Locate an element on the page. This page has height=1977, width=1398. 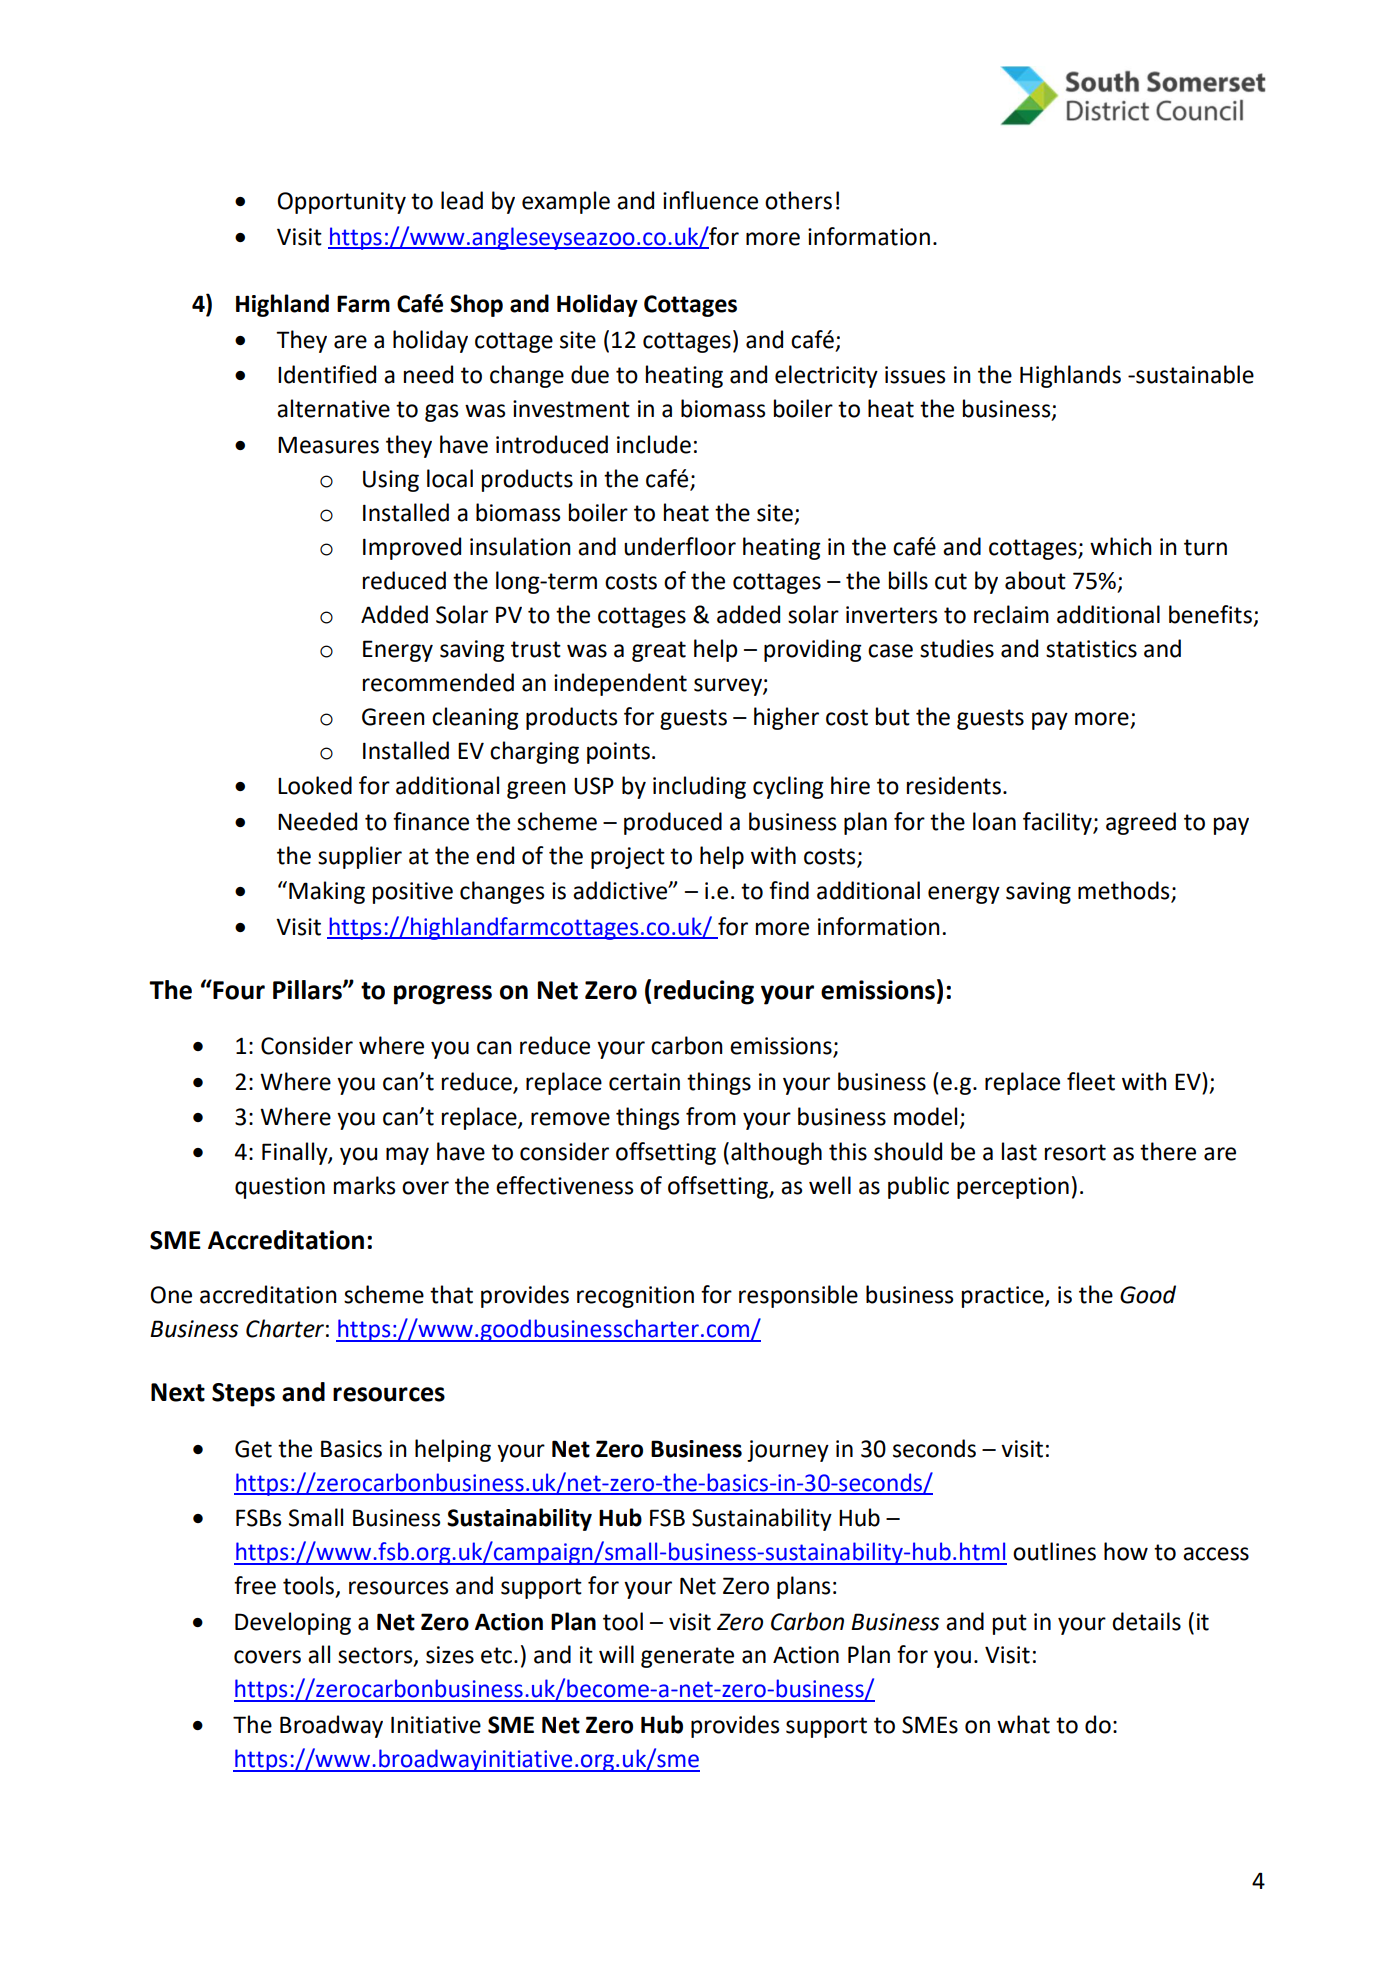
Looked is located at coordinates (315, 785).
